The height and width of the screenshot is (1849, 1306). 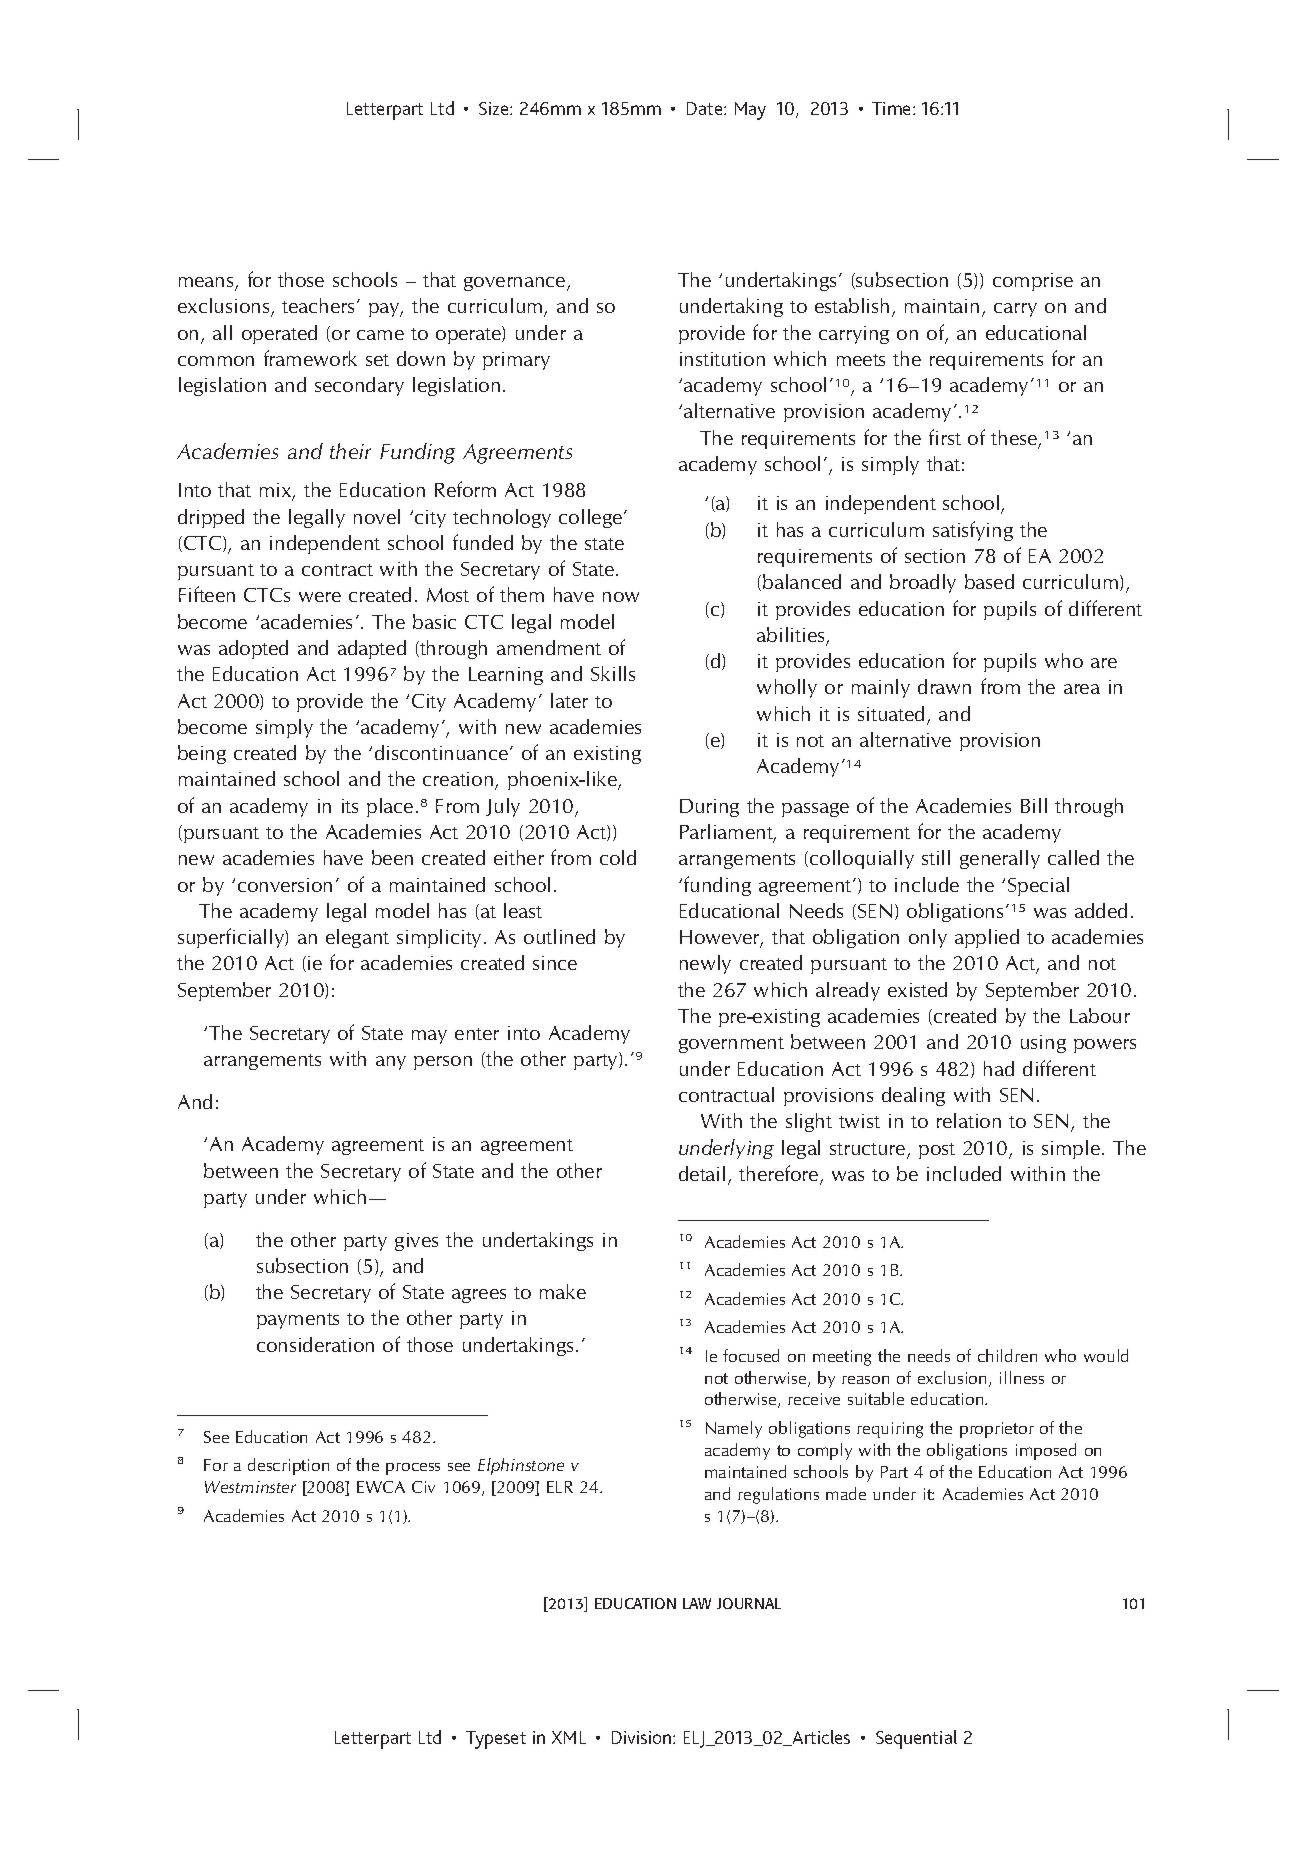 I want to click on Sequential, so click(x=916, y=1739).
